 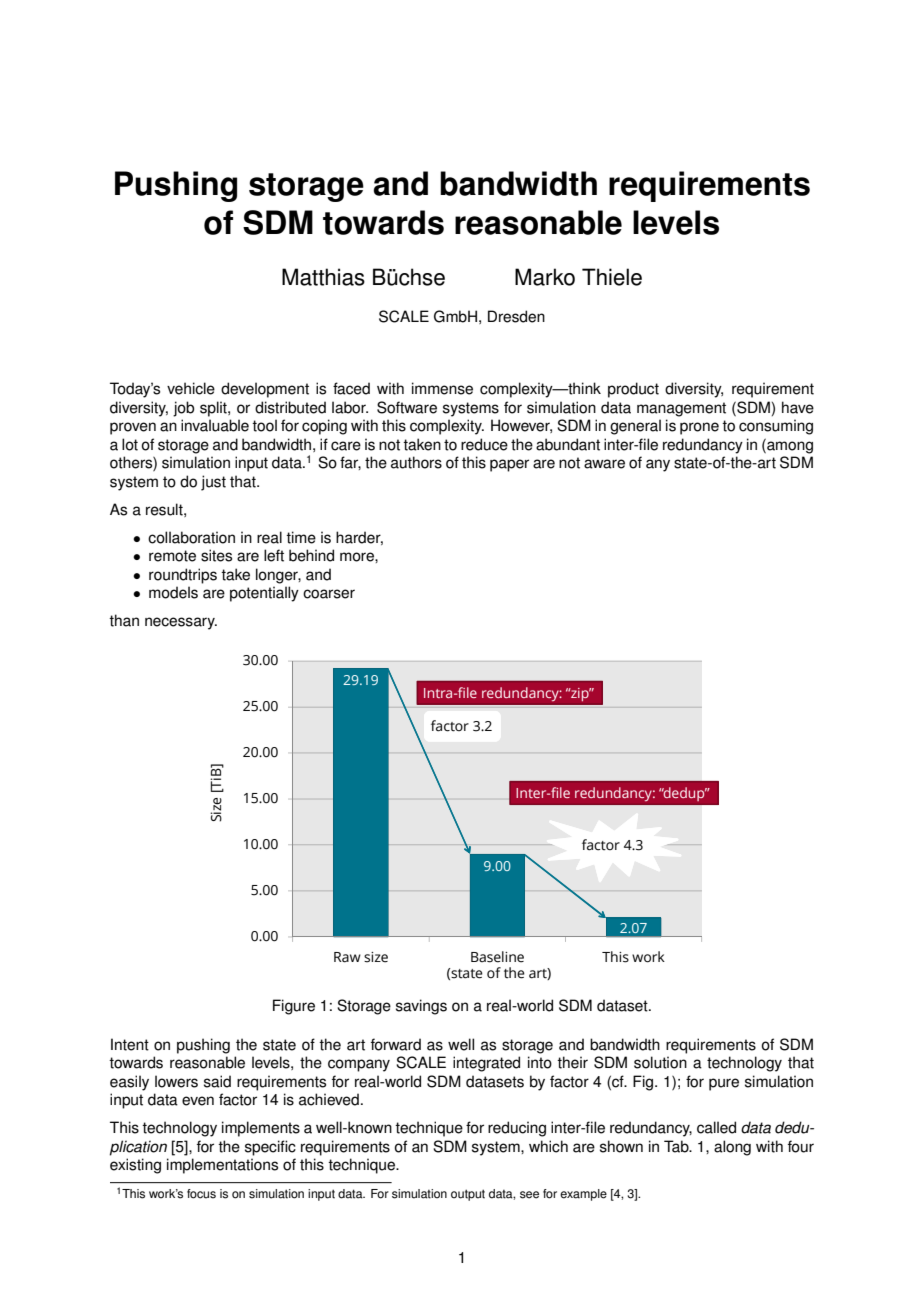 I want to click on vehicle, so click(x=191, y=388).
